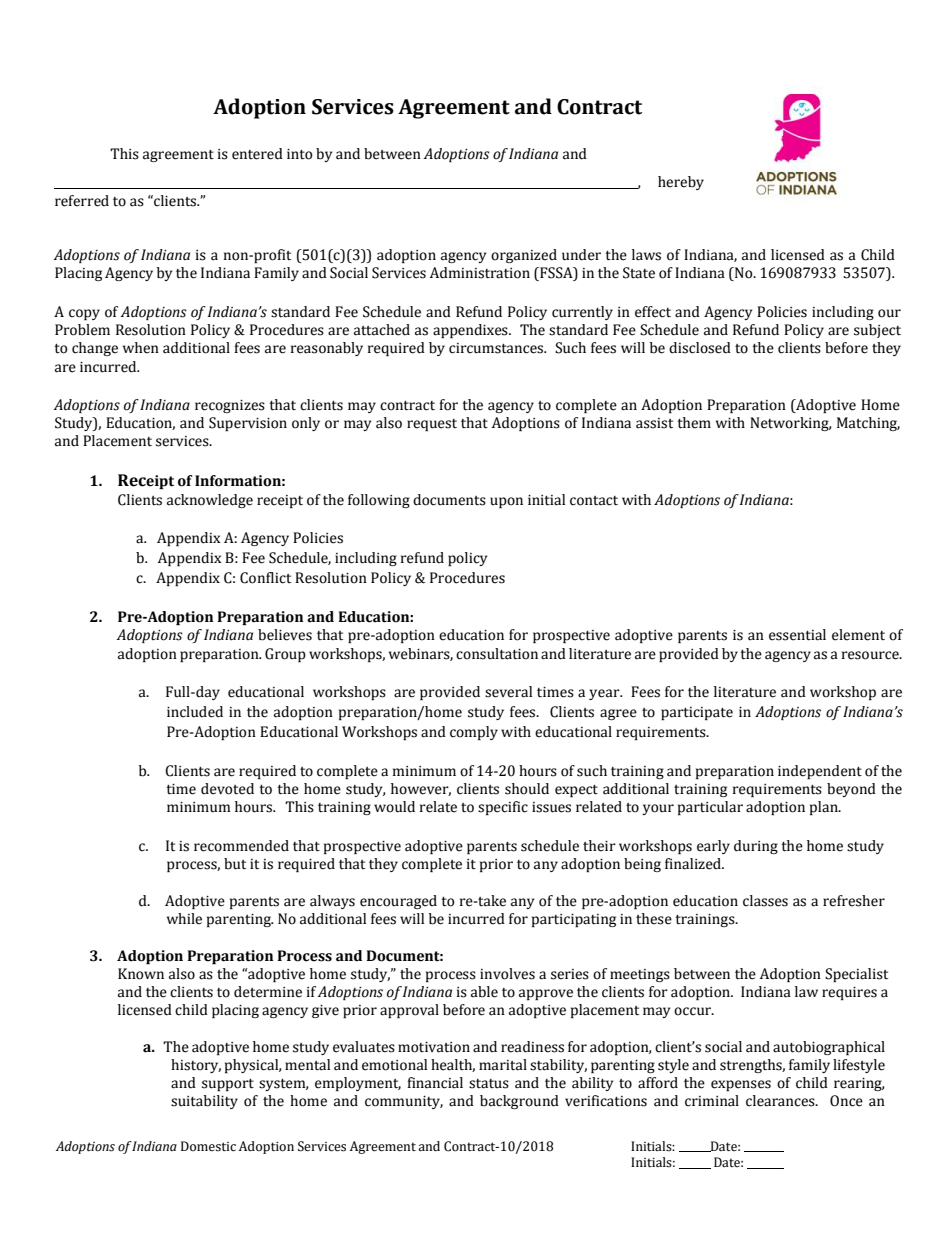  I want to click on entered, so click(257, 154).
